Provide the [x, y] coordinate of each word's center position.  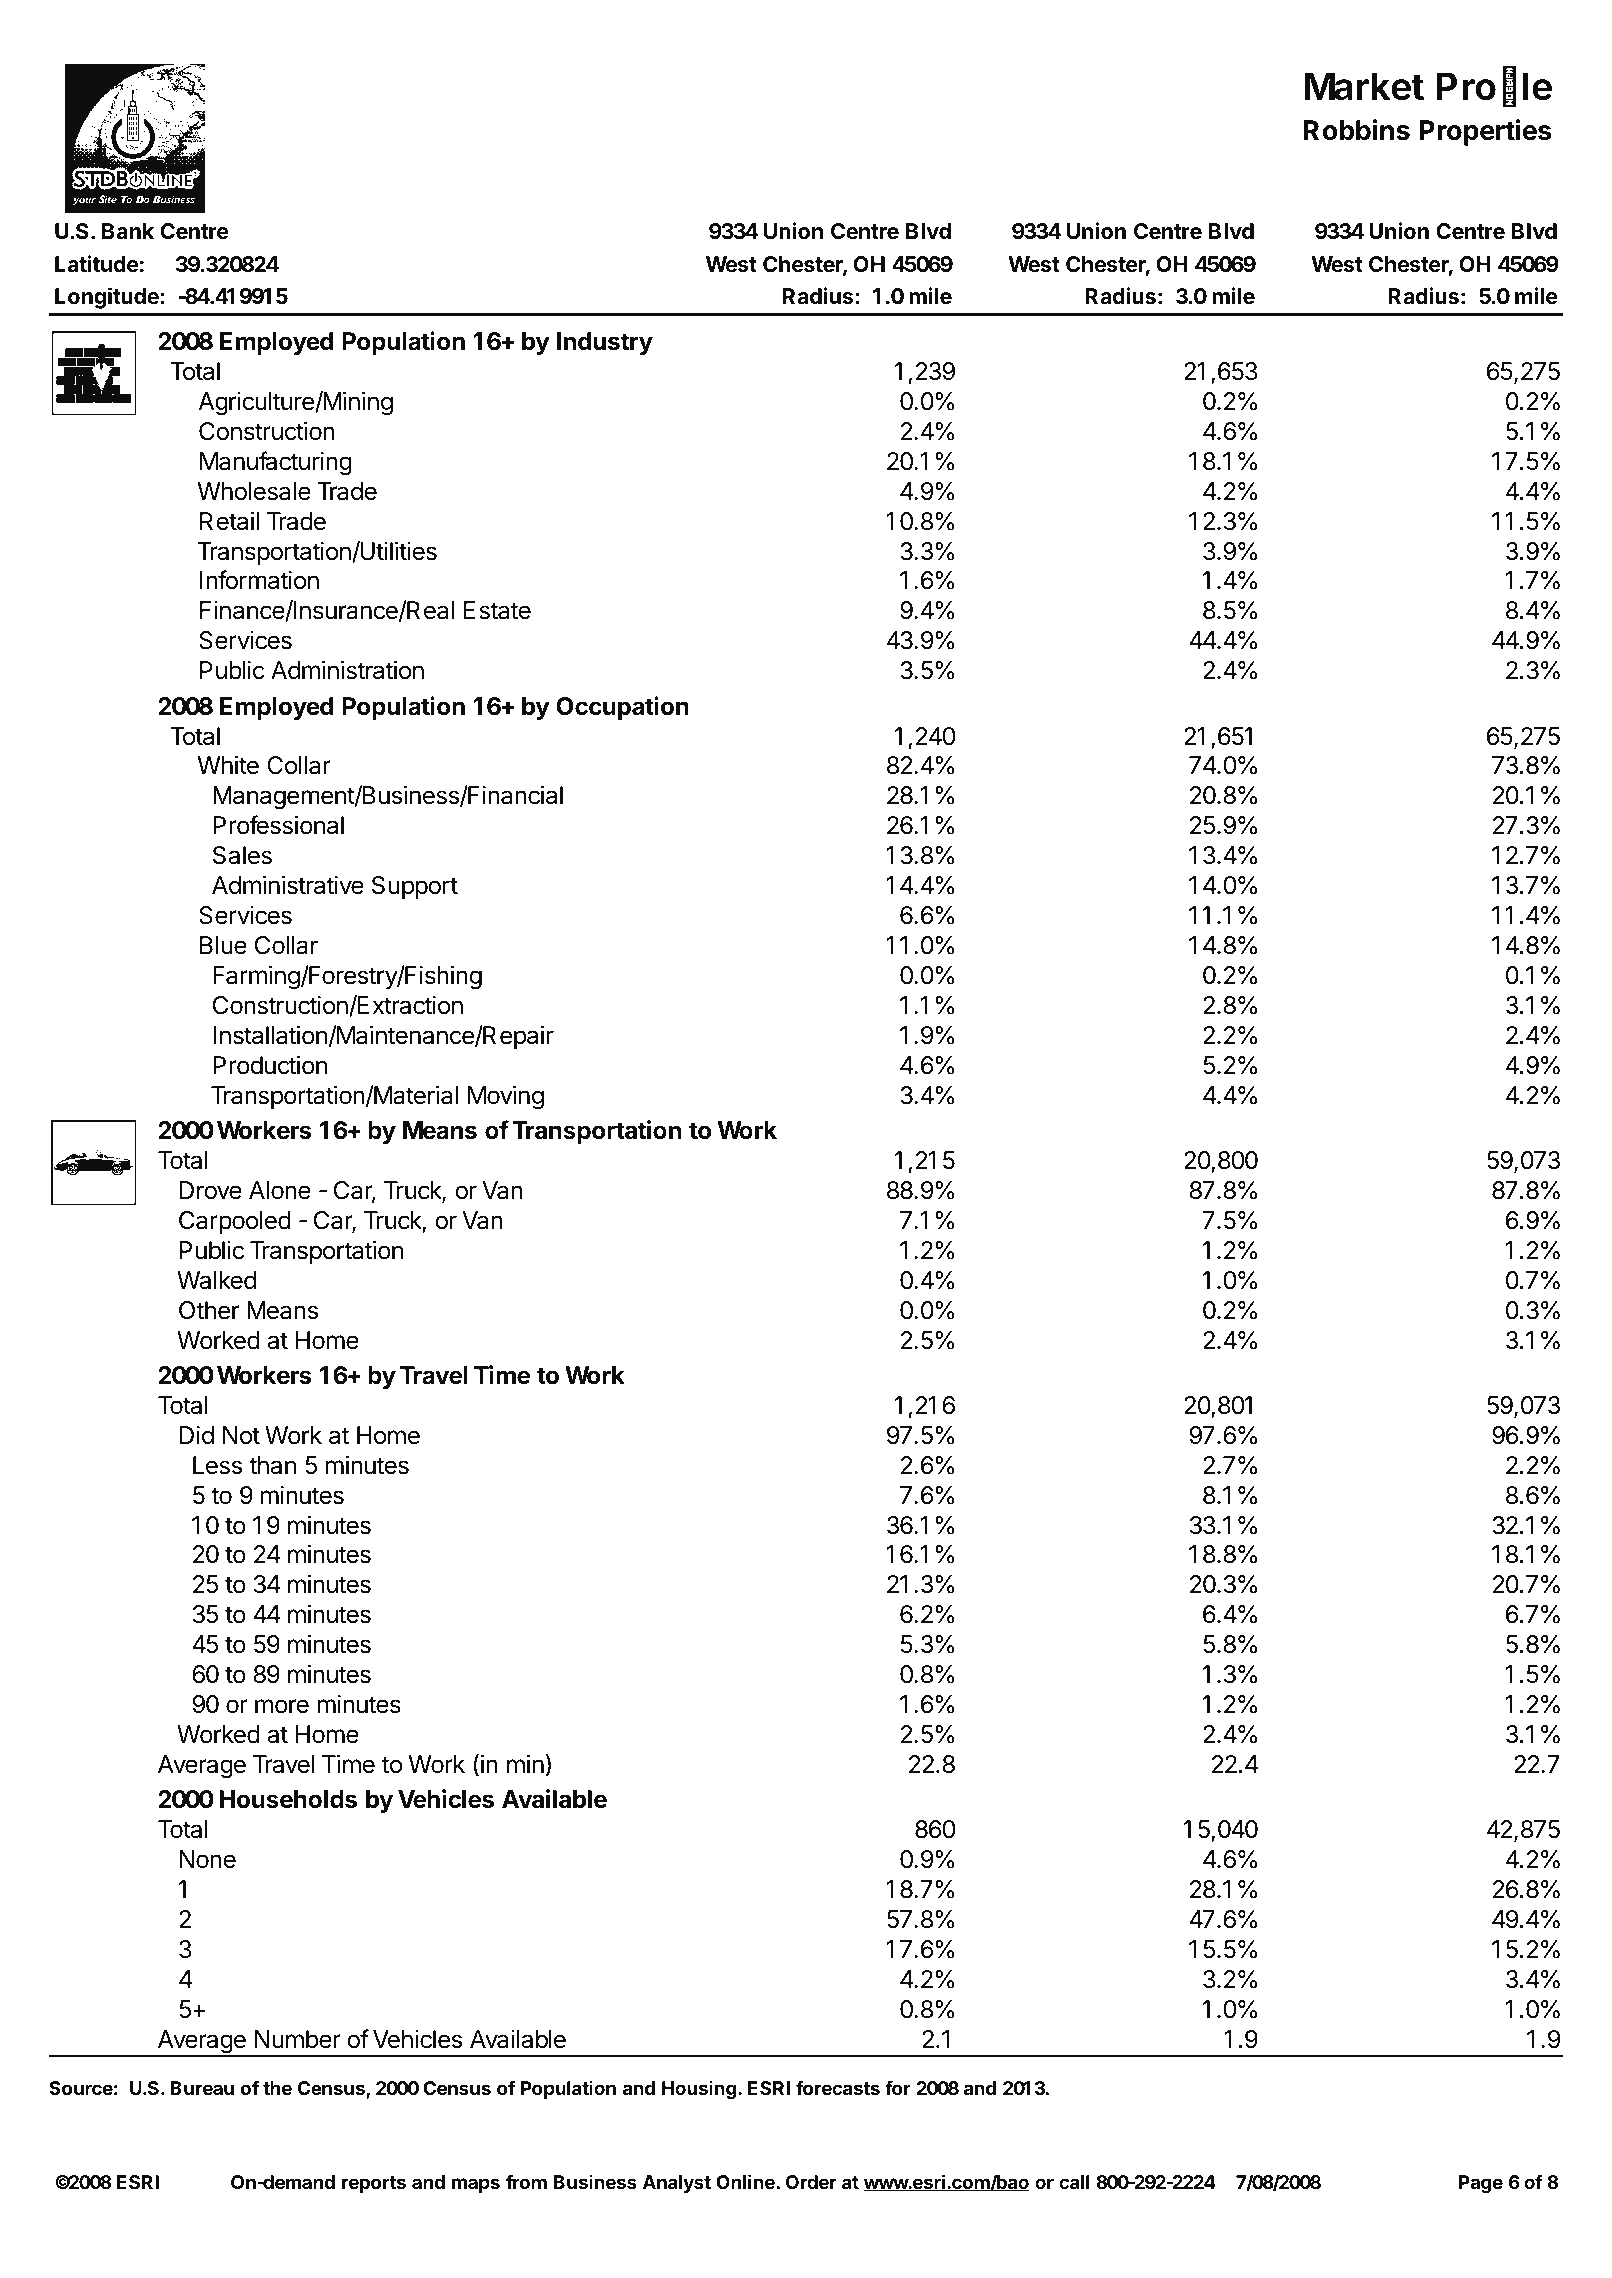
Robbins [1356, 130]
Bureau [202, 2088]
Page [1481, 2184]
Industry [605, 343]
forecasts [838, 2087]
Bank [128, 231]
